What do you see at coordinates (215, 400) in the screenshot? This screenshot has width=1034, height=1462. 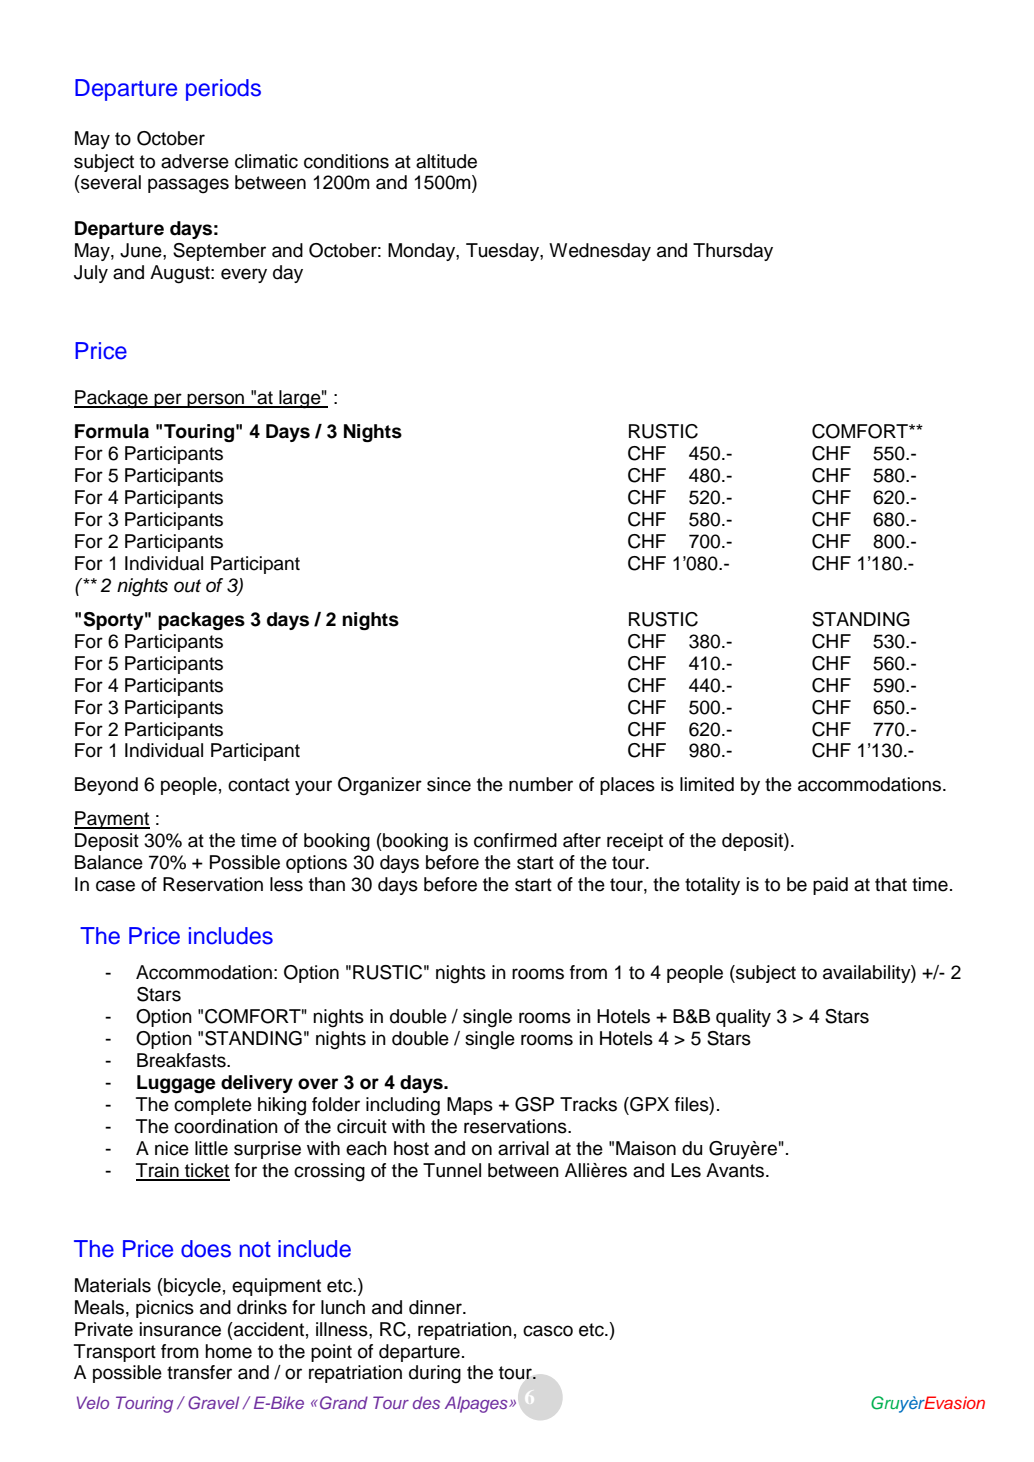 I see `person` at bounding box center [215, 400].
